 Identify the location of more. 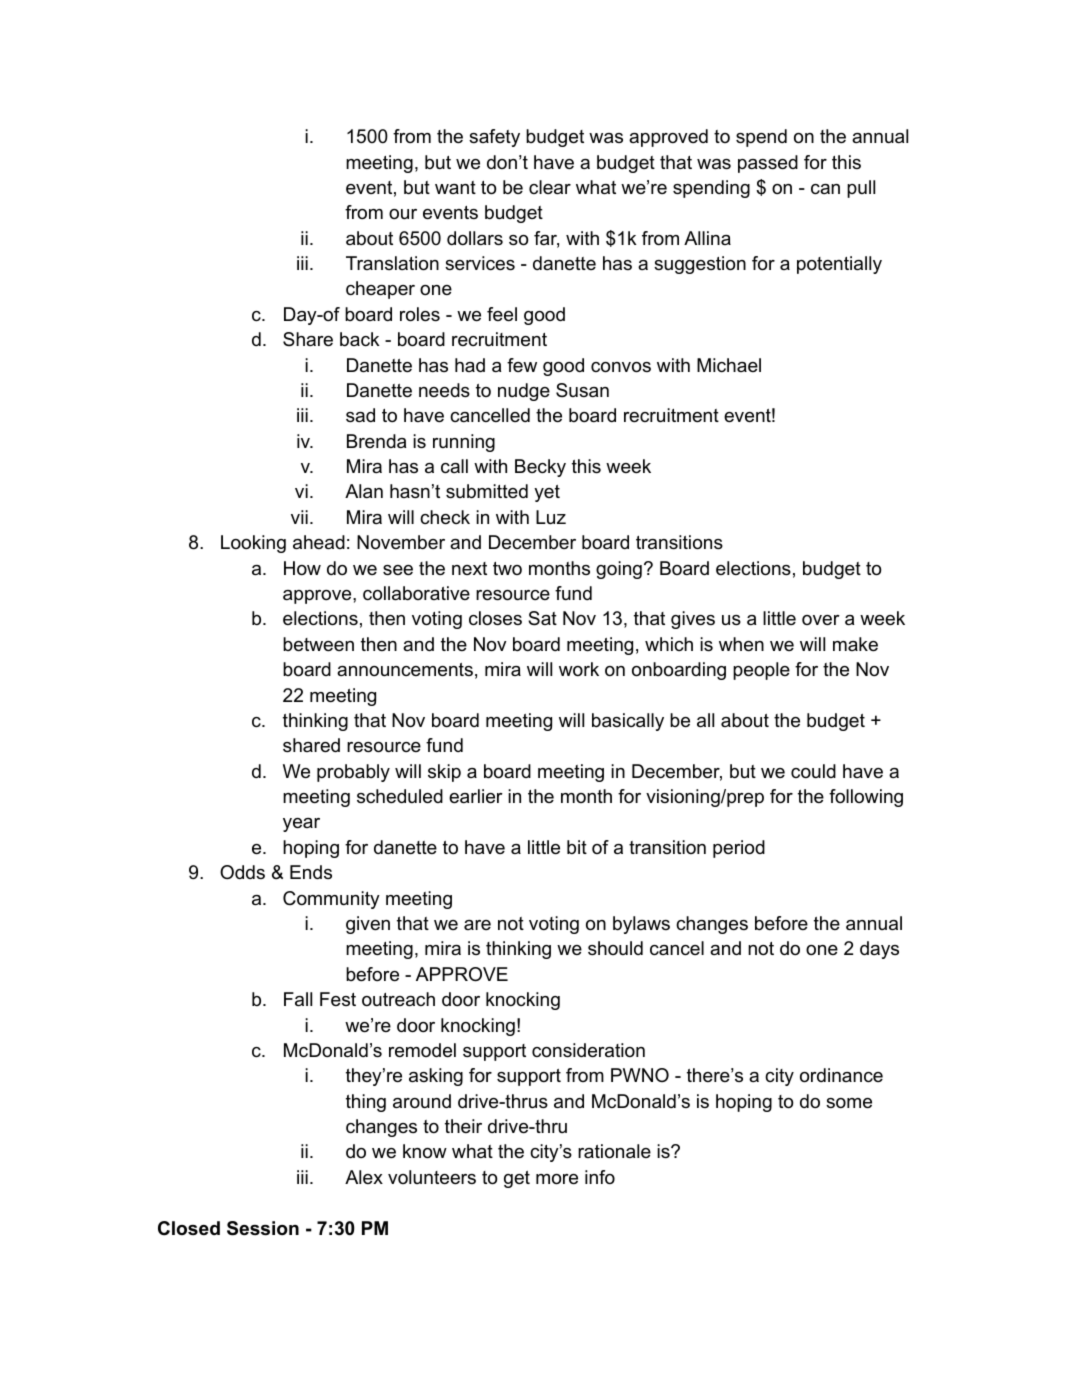
(557, 1179).
